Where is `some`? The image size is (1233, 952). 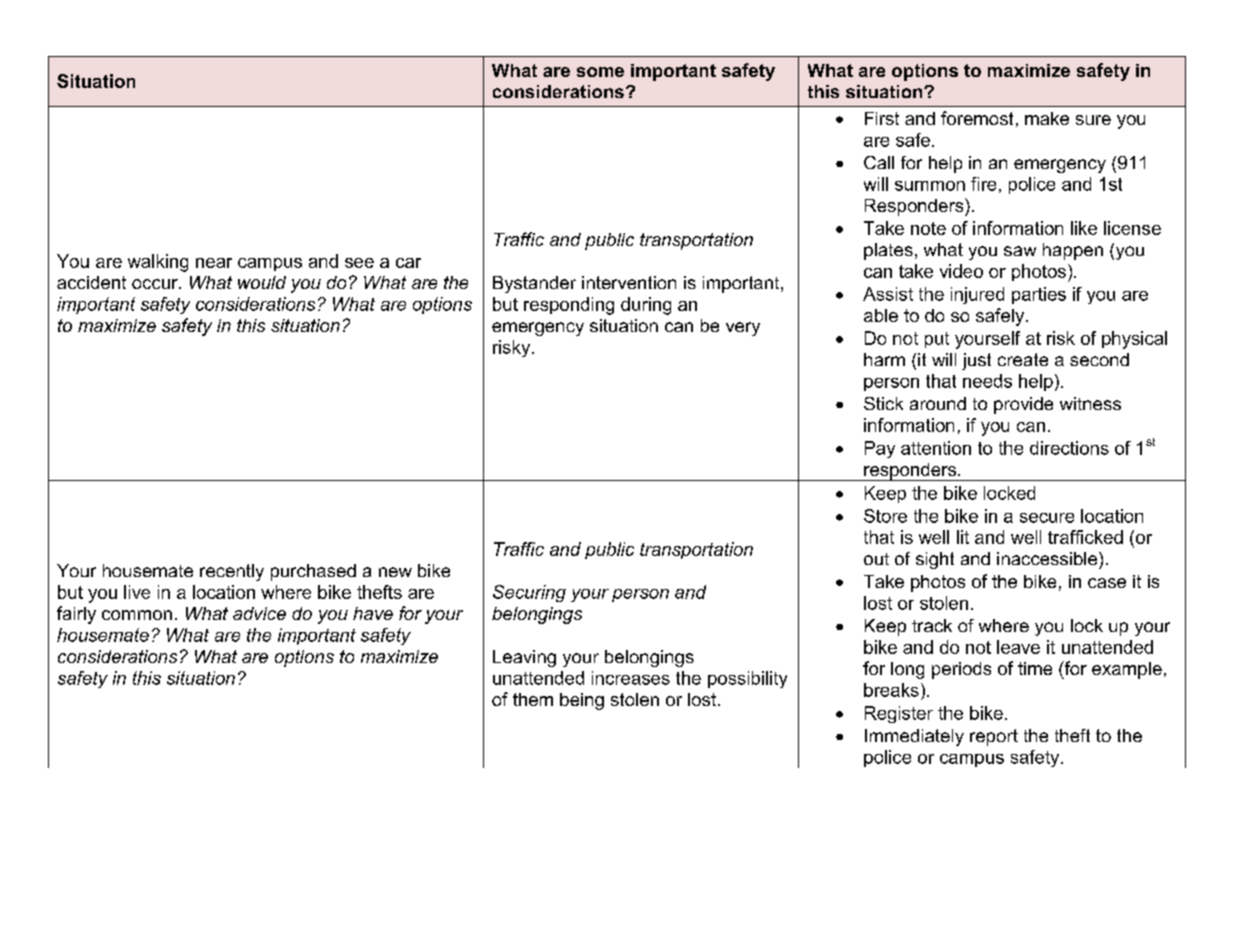 some is located at coordinates (600, 72).
